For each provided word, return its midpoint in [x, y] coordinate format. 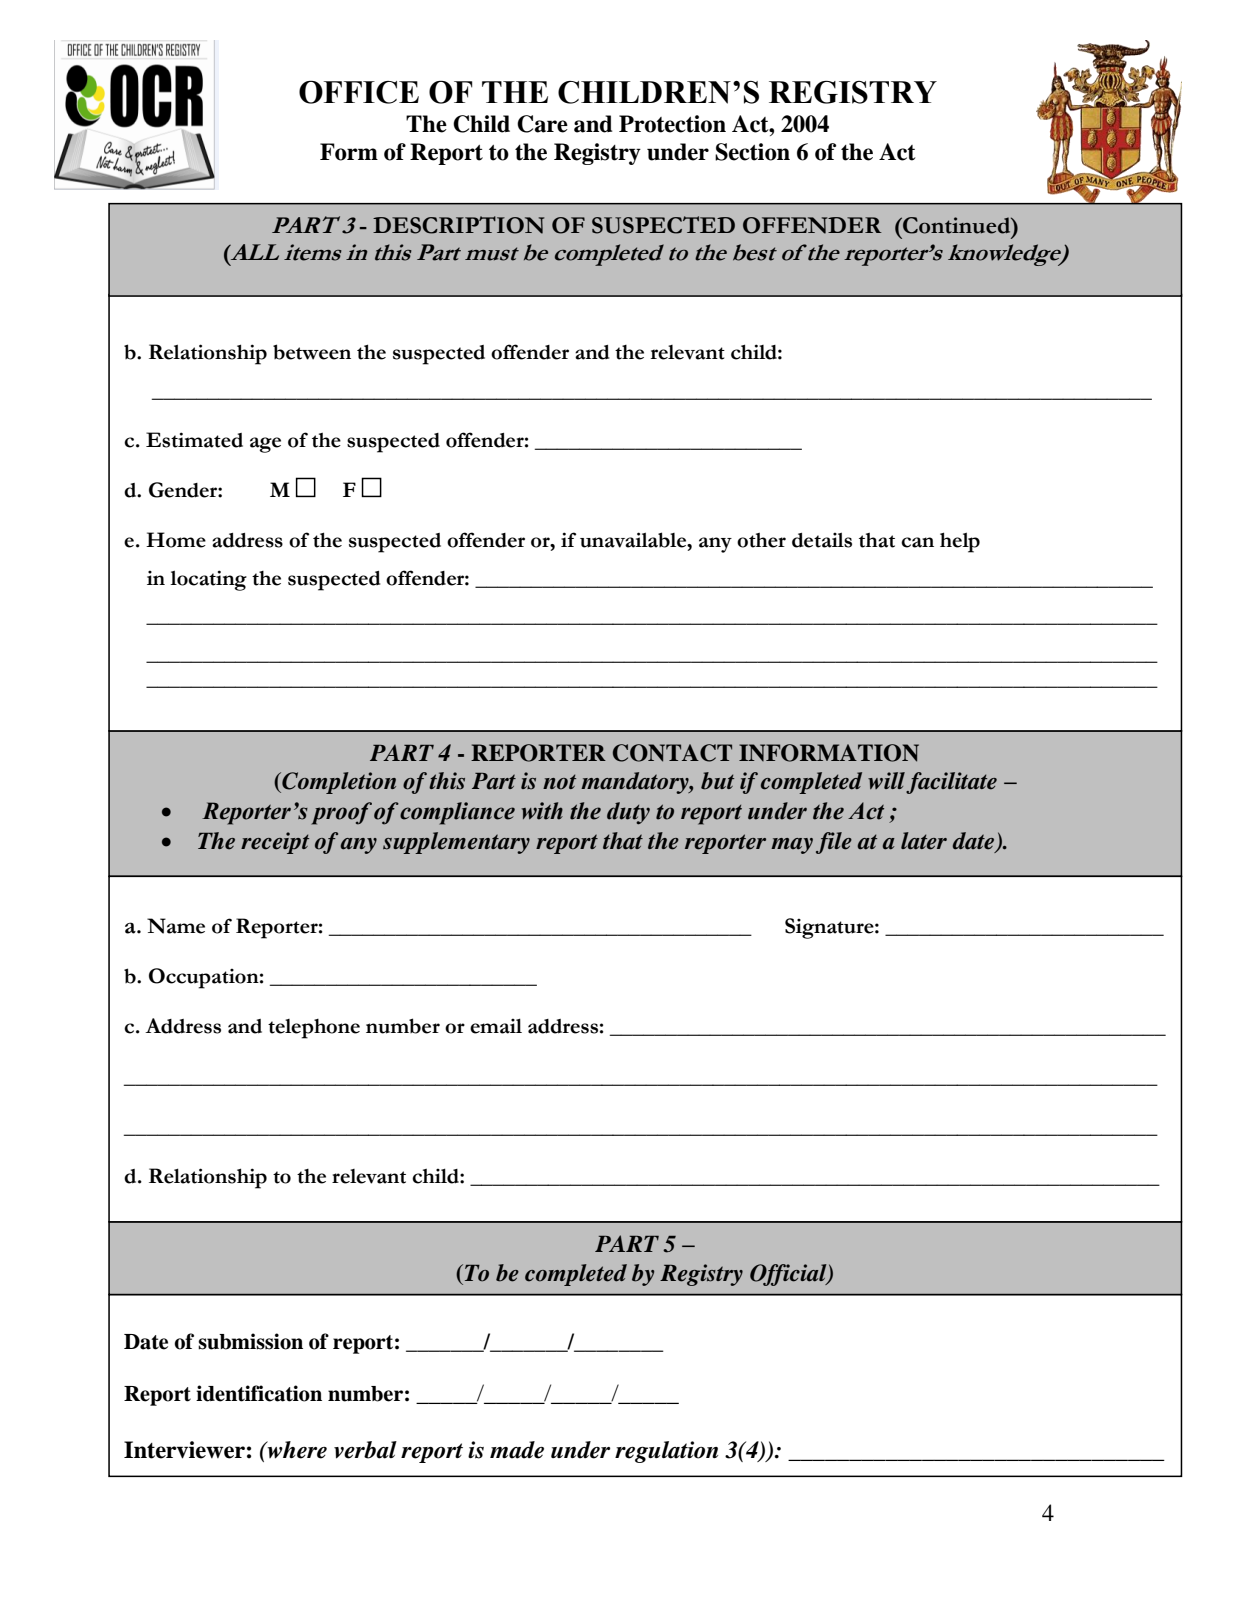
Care [542, 124]
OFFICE [359, 92]
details [822, 540]
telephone [314, 1029]
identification [259, 1393]
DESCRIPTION [458, 225]
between [312, 352]
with [542, 811]
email [496, 1026]
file [834, 843]
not [559, 782]
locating [208, 580]
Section [752, 152]
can [917, 542]
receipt [275, 843]
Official [789, 1275]
